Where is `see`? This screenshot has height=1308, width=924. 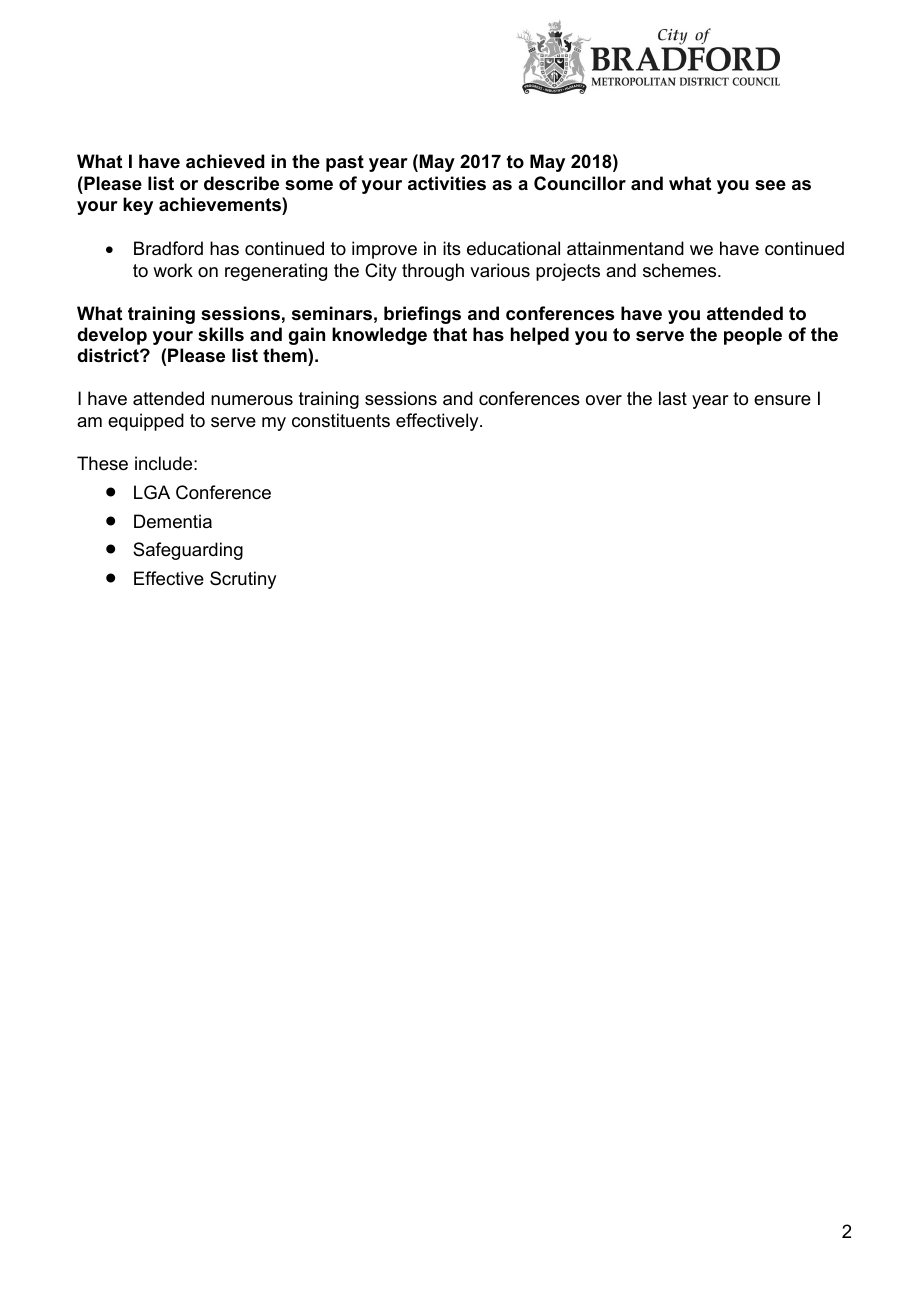 see is located at coordinates (770, 185).
